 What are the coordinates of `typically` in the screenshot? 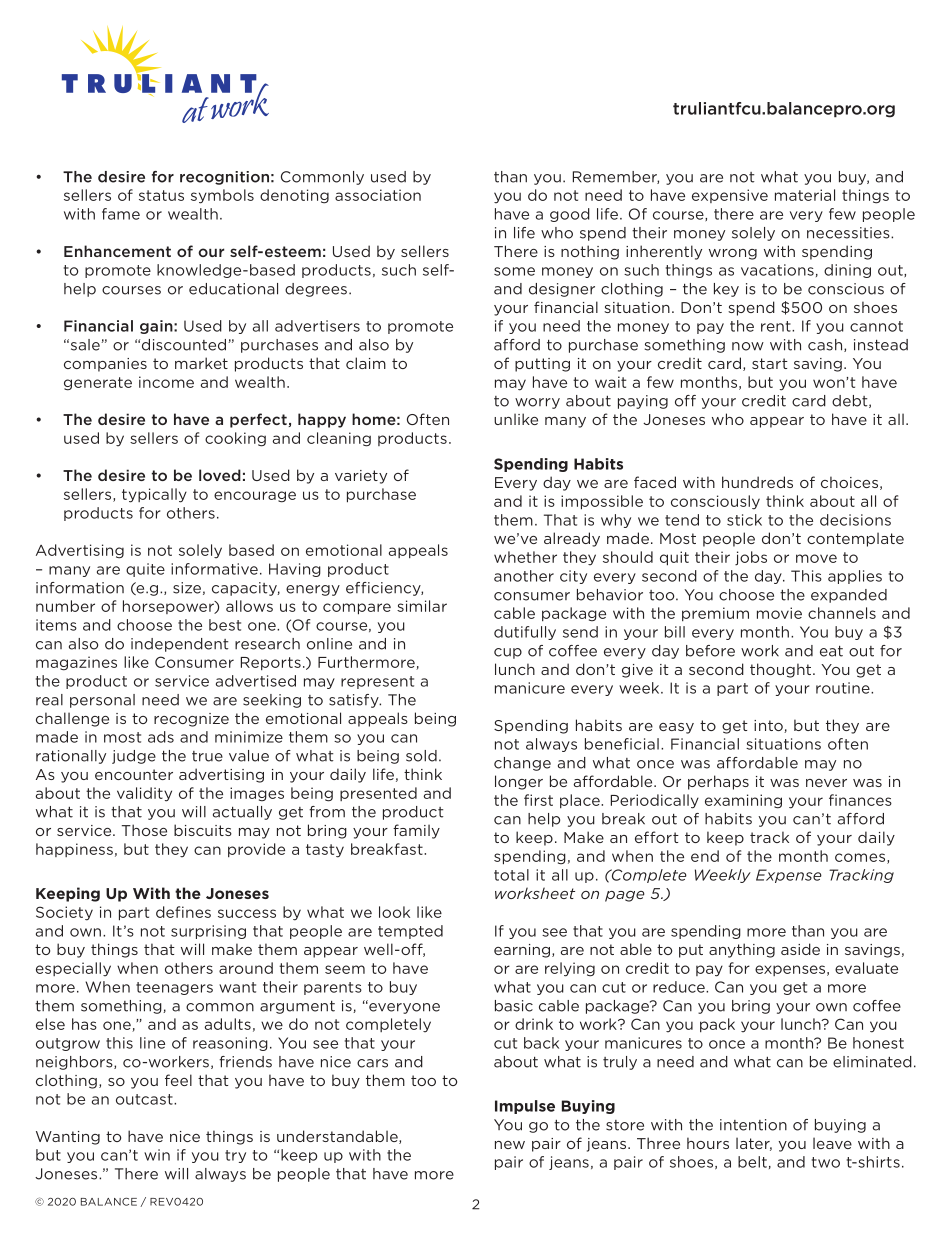 It's located at (154, 495).
